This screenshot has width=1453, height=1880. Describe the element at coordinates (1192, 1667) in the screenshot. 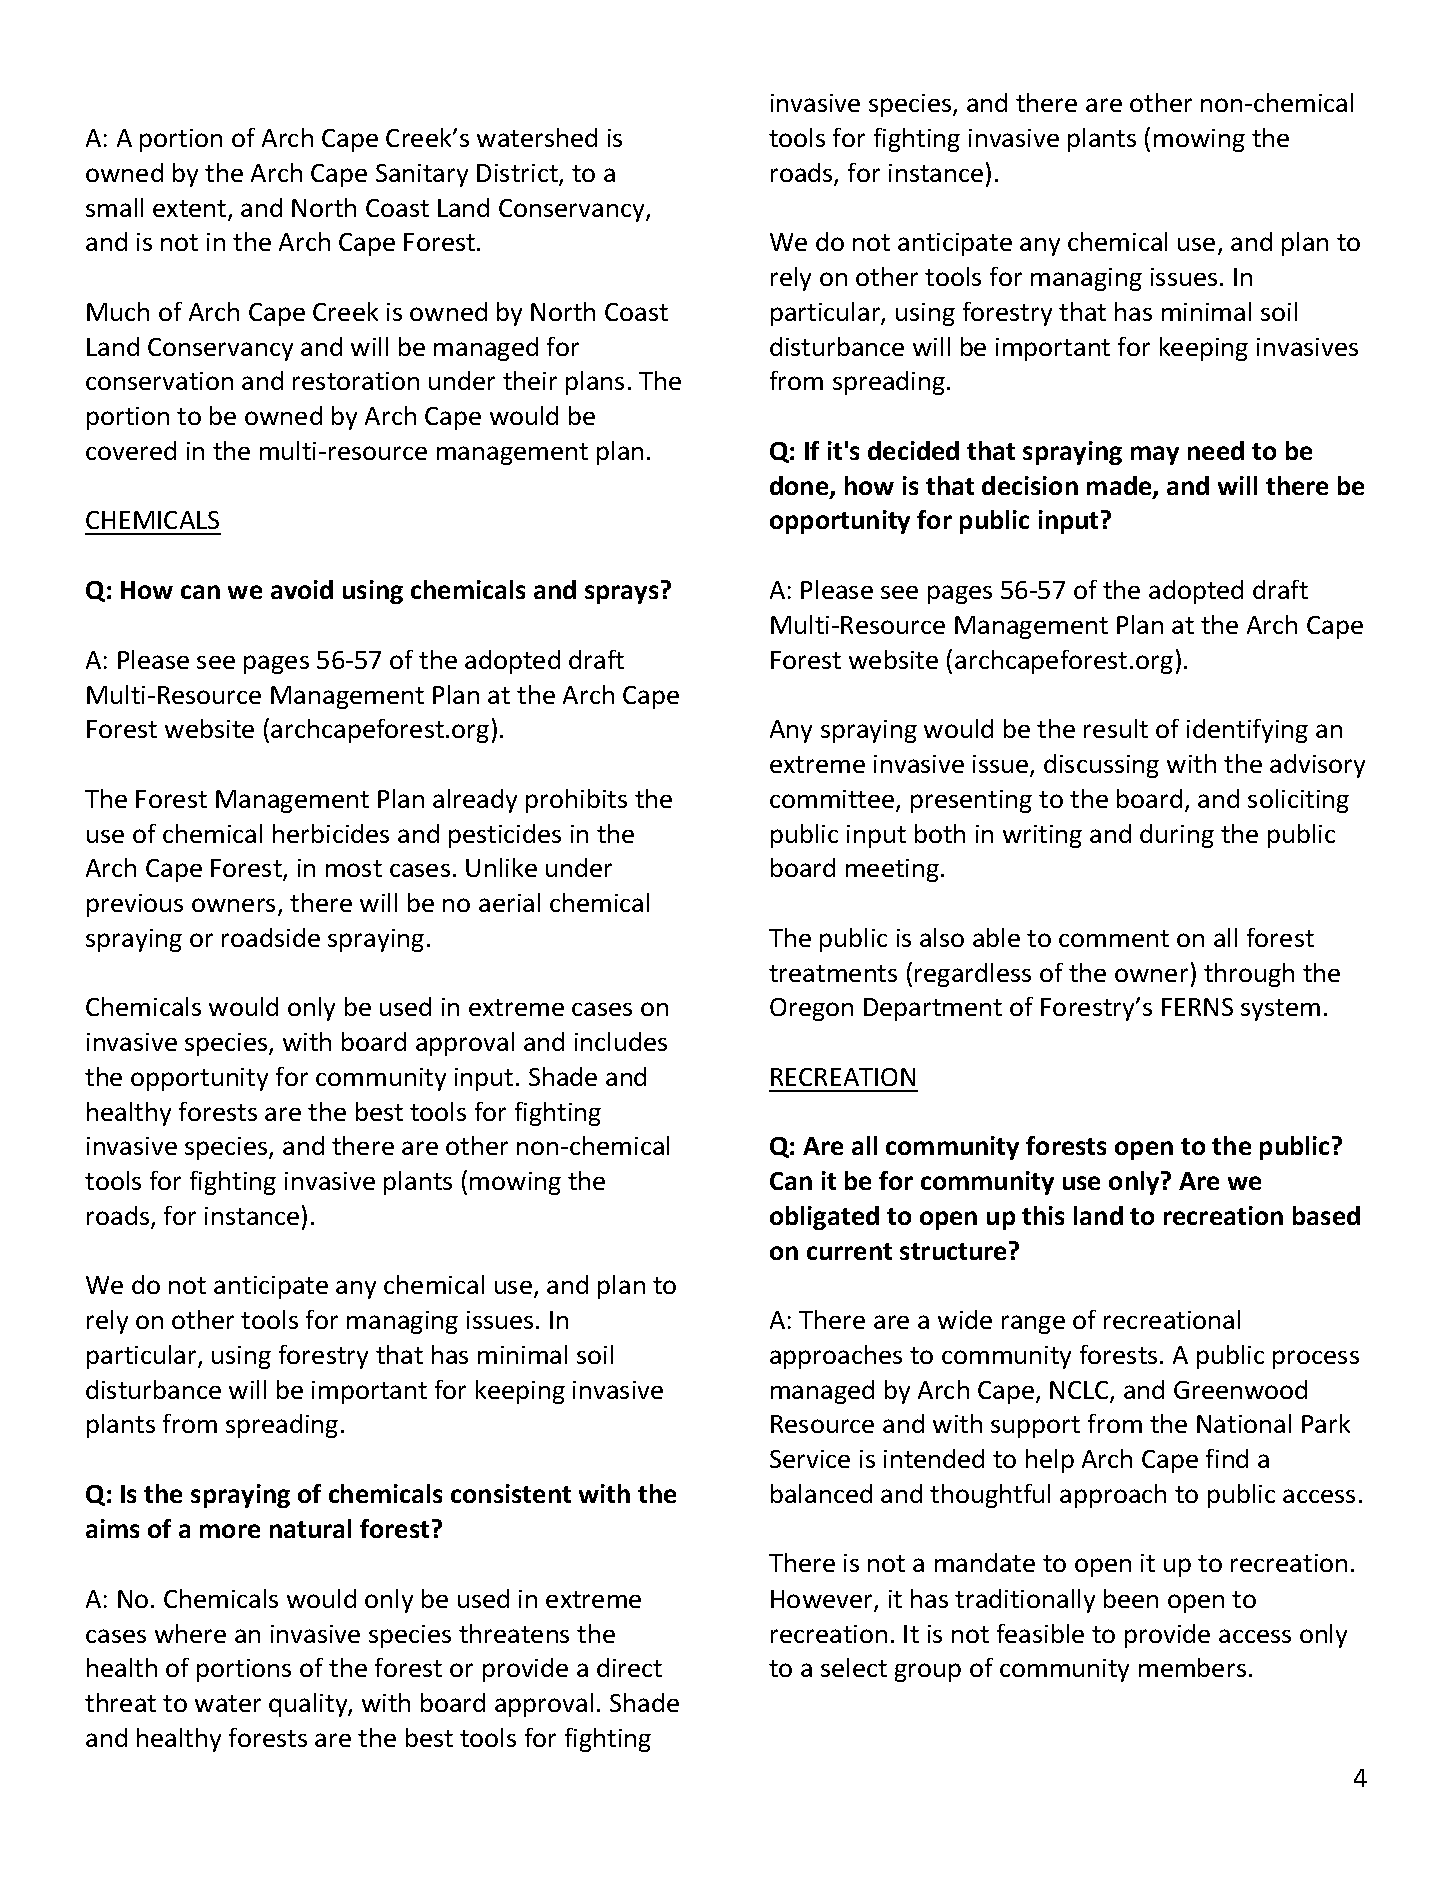

I see `members` at that location.
